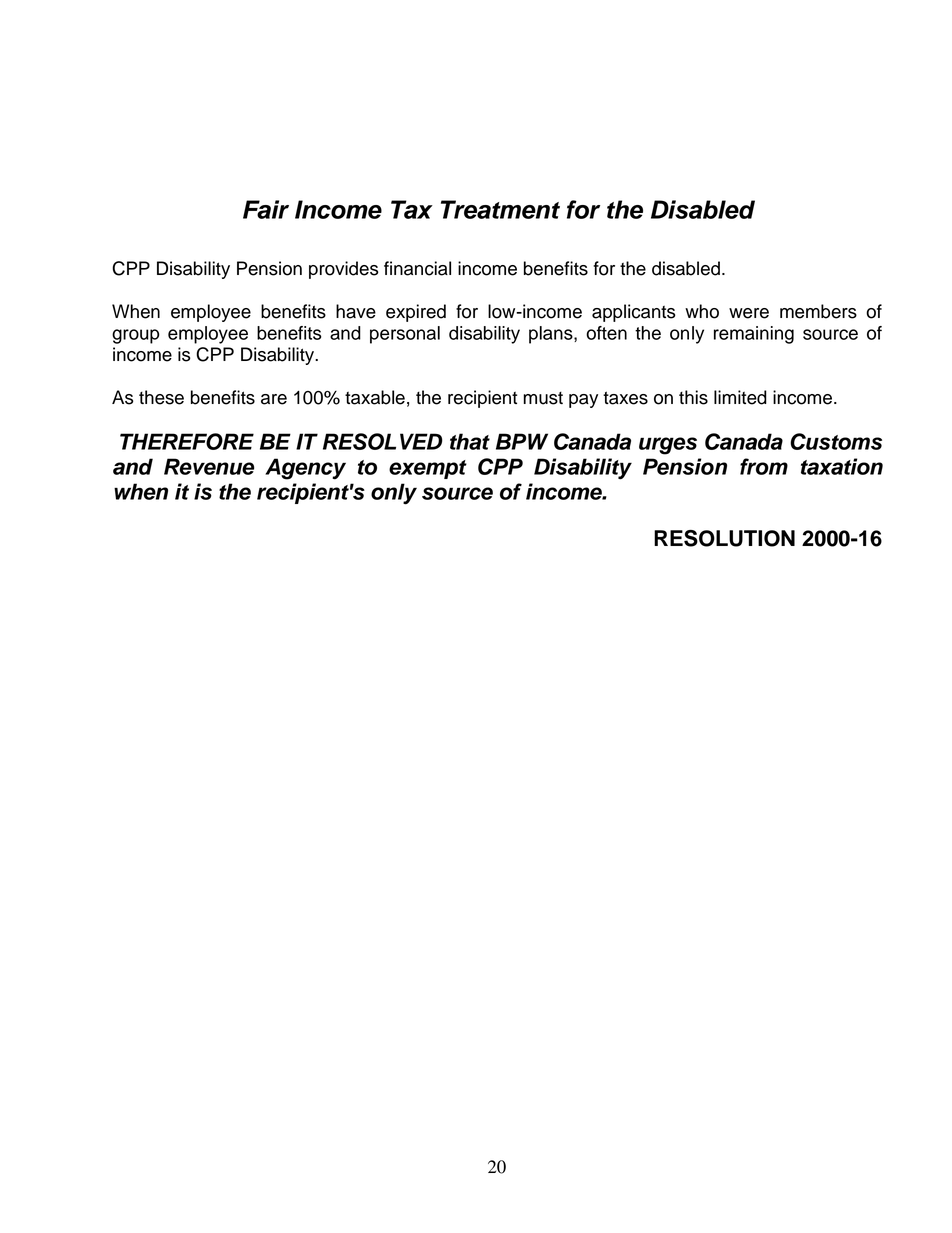  I want to click on THEREFORE, so click(187, 441).
